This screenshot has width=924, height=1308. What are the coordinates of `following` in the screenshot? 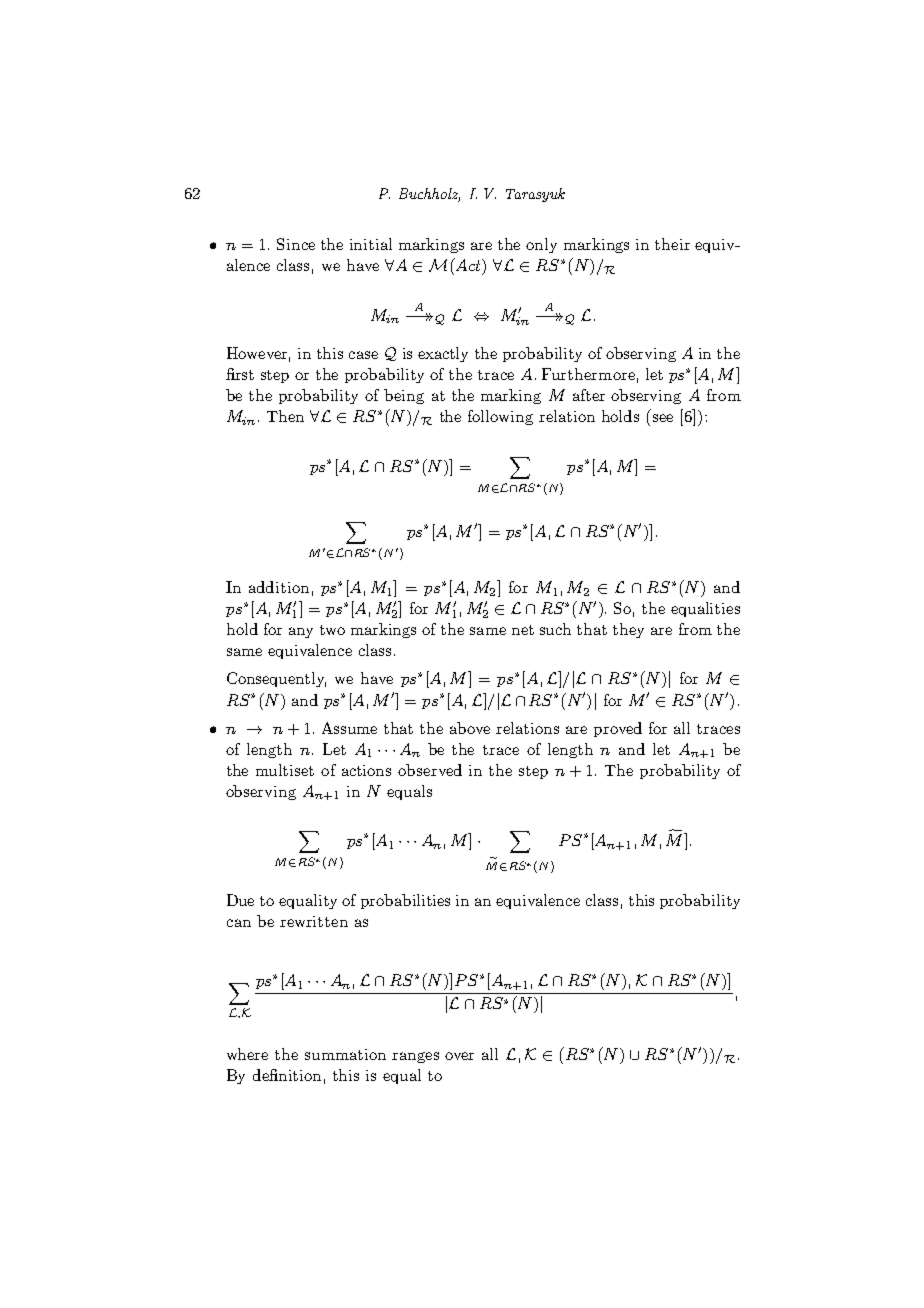 It's located at (500, 417).
